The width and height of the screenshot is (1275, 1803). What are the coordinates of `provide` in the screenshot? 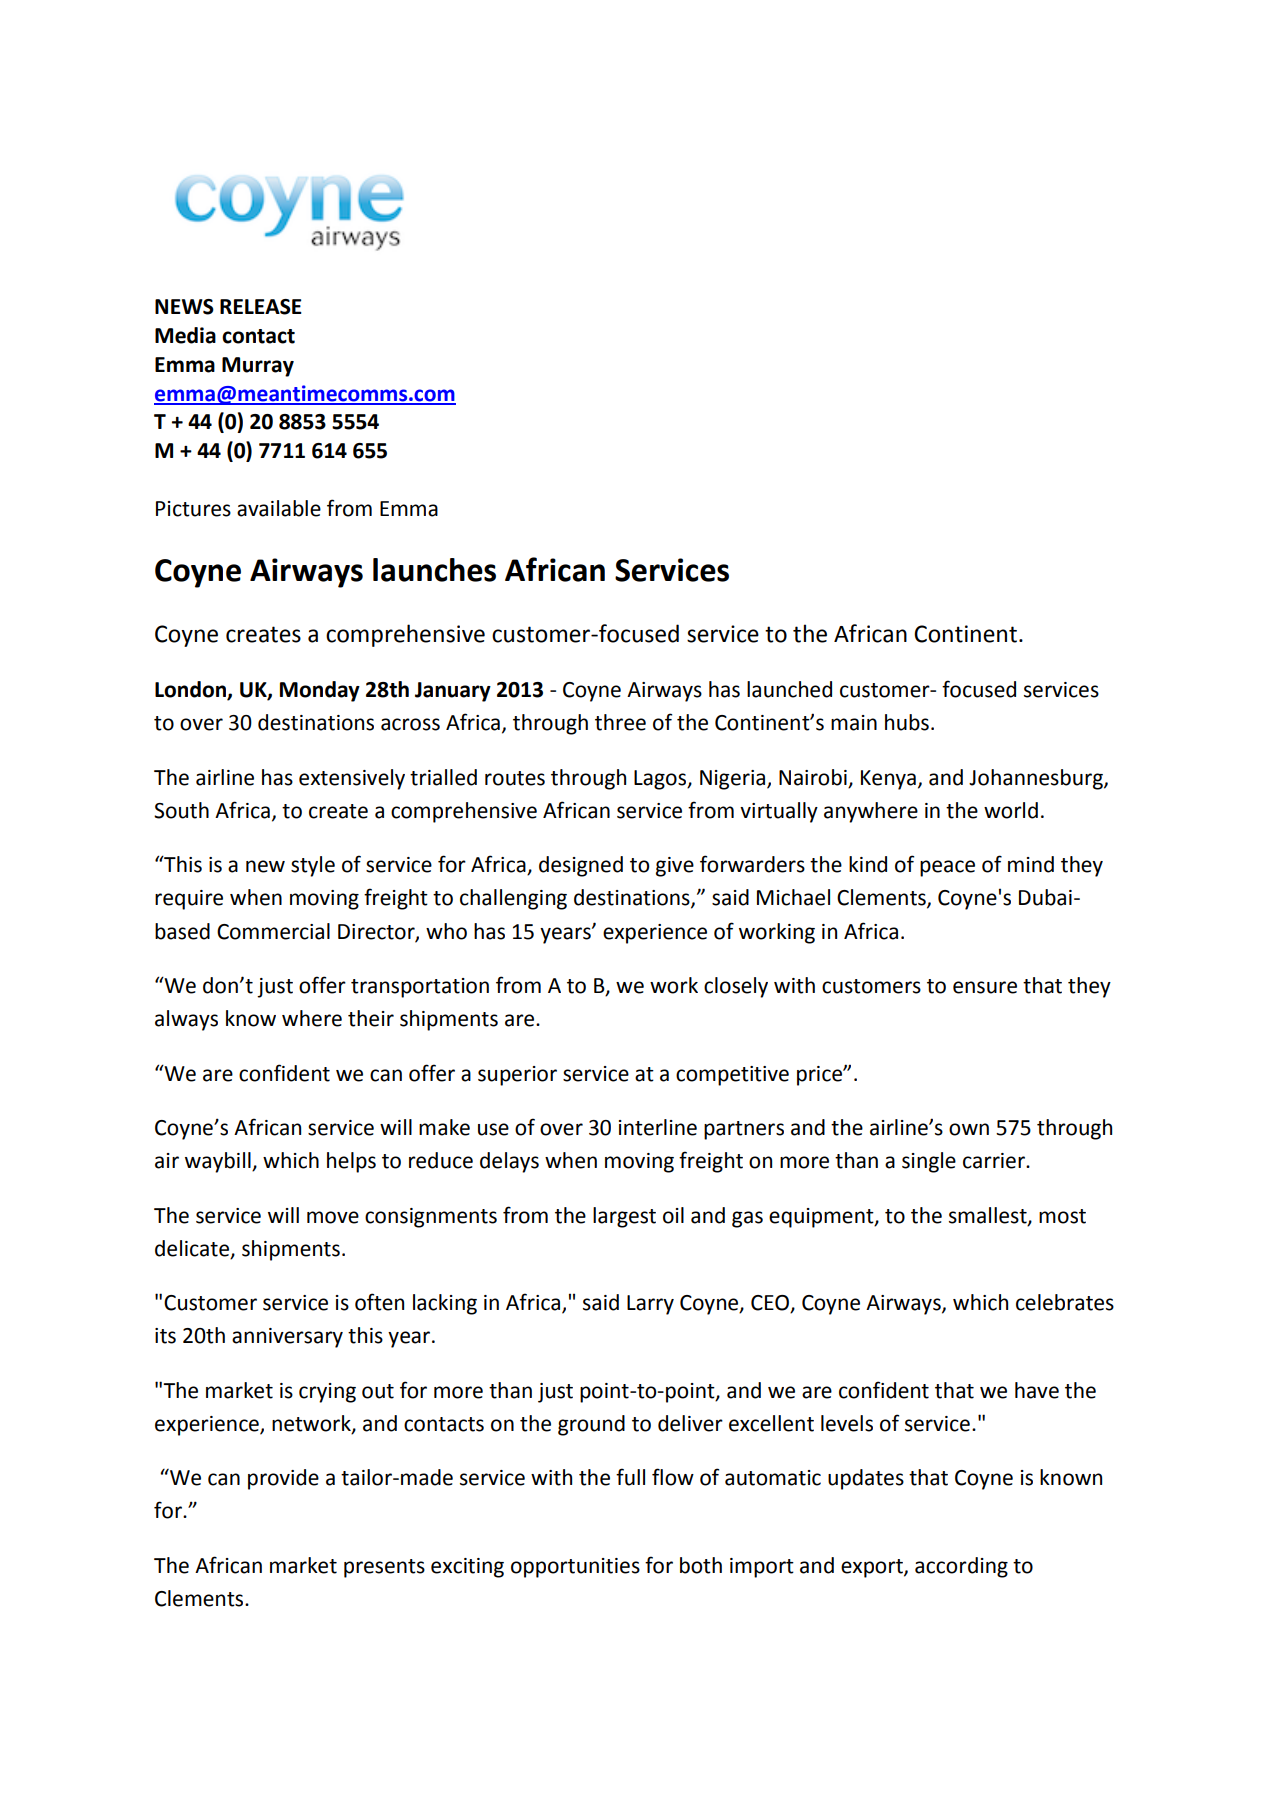 It's located at (283, 1479).
